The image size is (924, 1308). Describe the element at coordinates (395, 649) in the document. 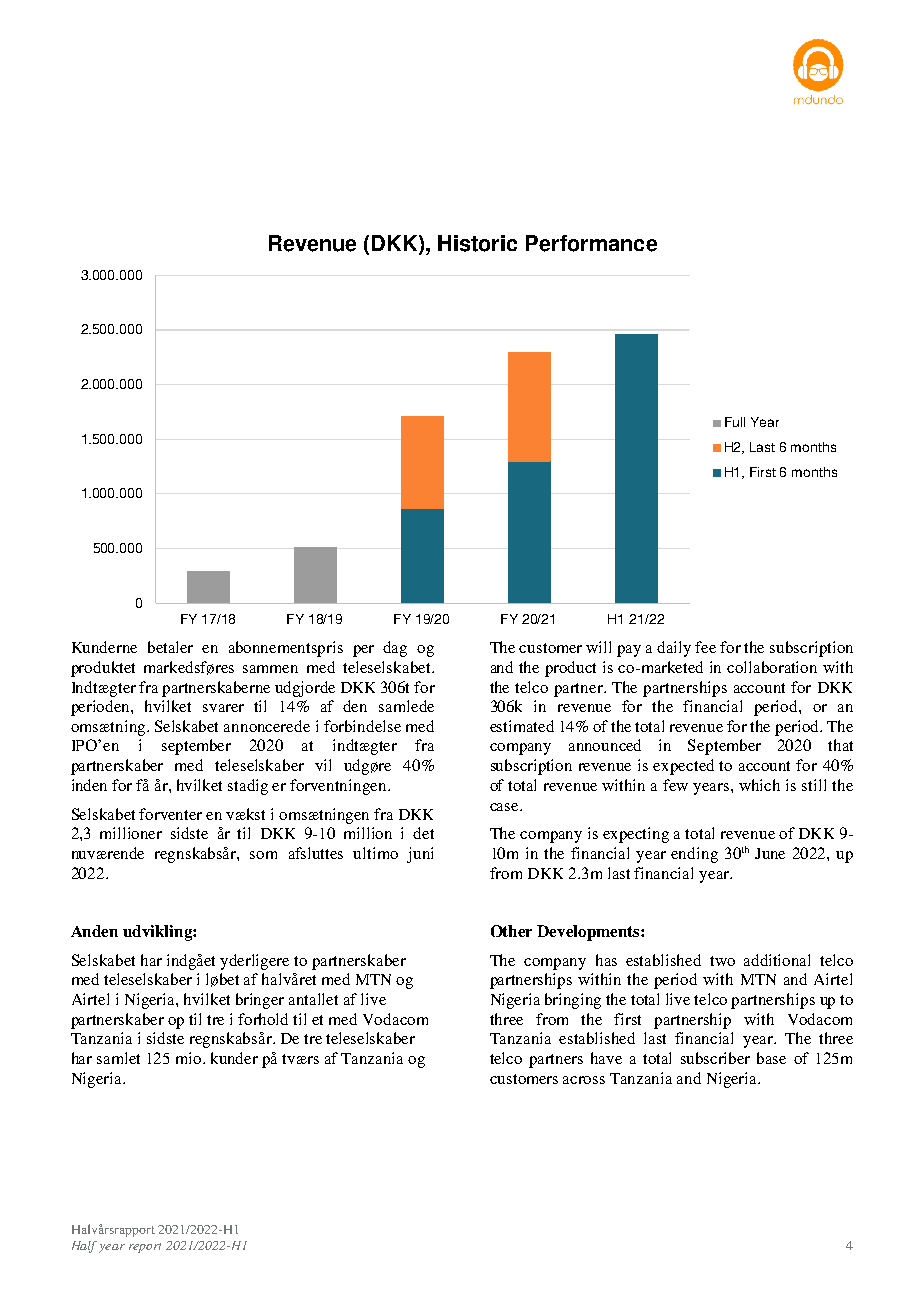

I see `dag` at that location.
